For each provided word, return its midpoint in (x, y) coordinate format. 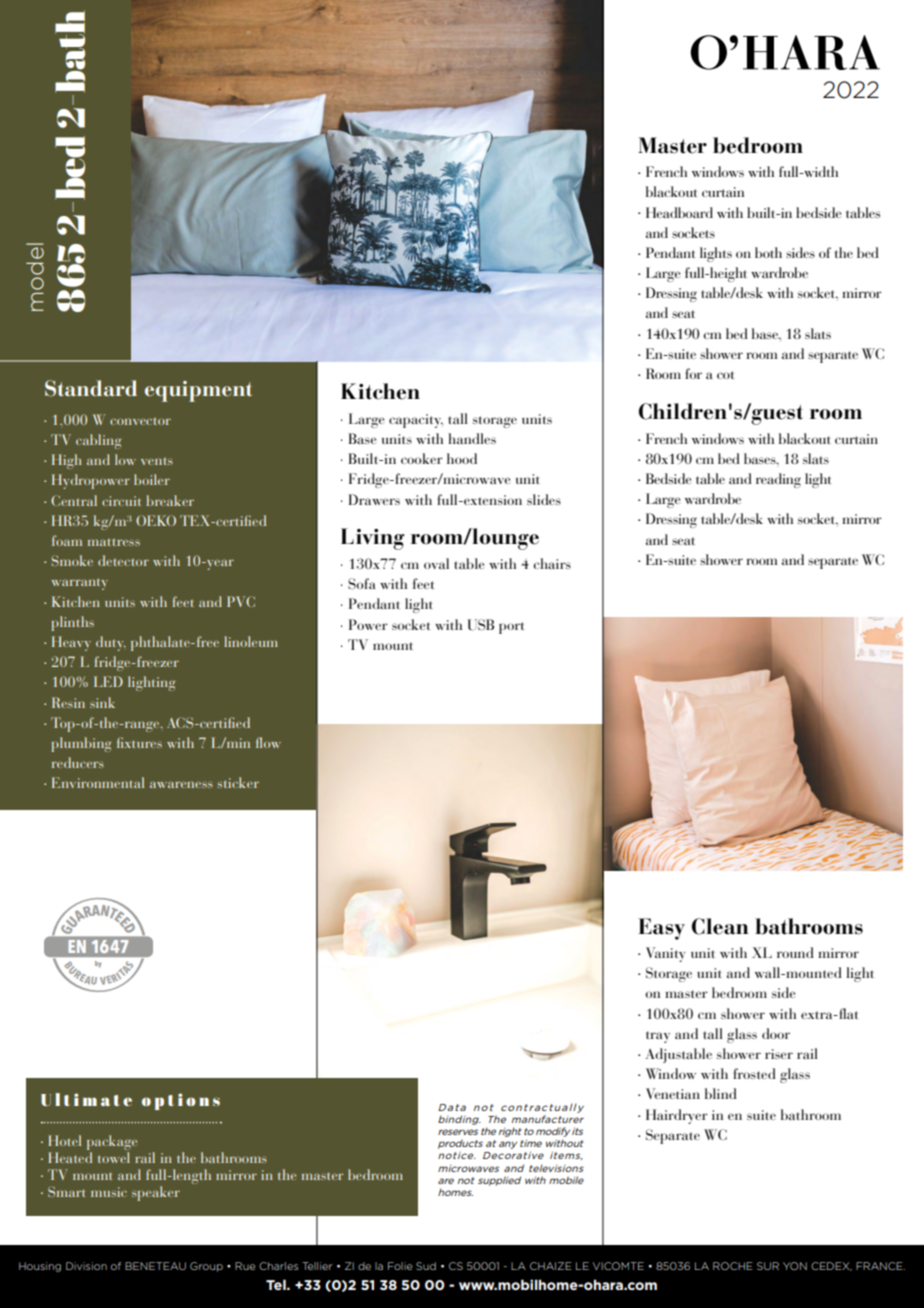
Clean (720, 926)
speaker (156, 1193)
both (768, 252)
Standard (91, 388)
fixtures (139, 742)
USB (480, 625)
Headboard (679, 212)
